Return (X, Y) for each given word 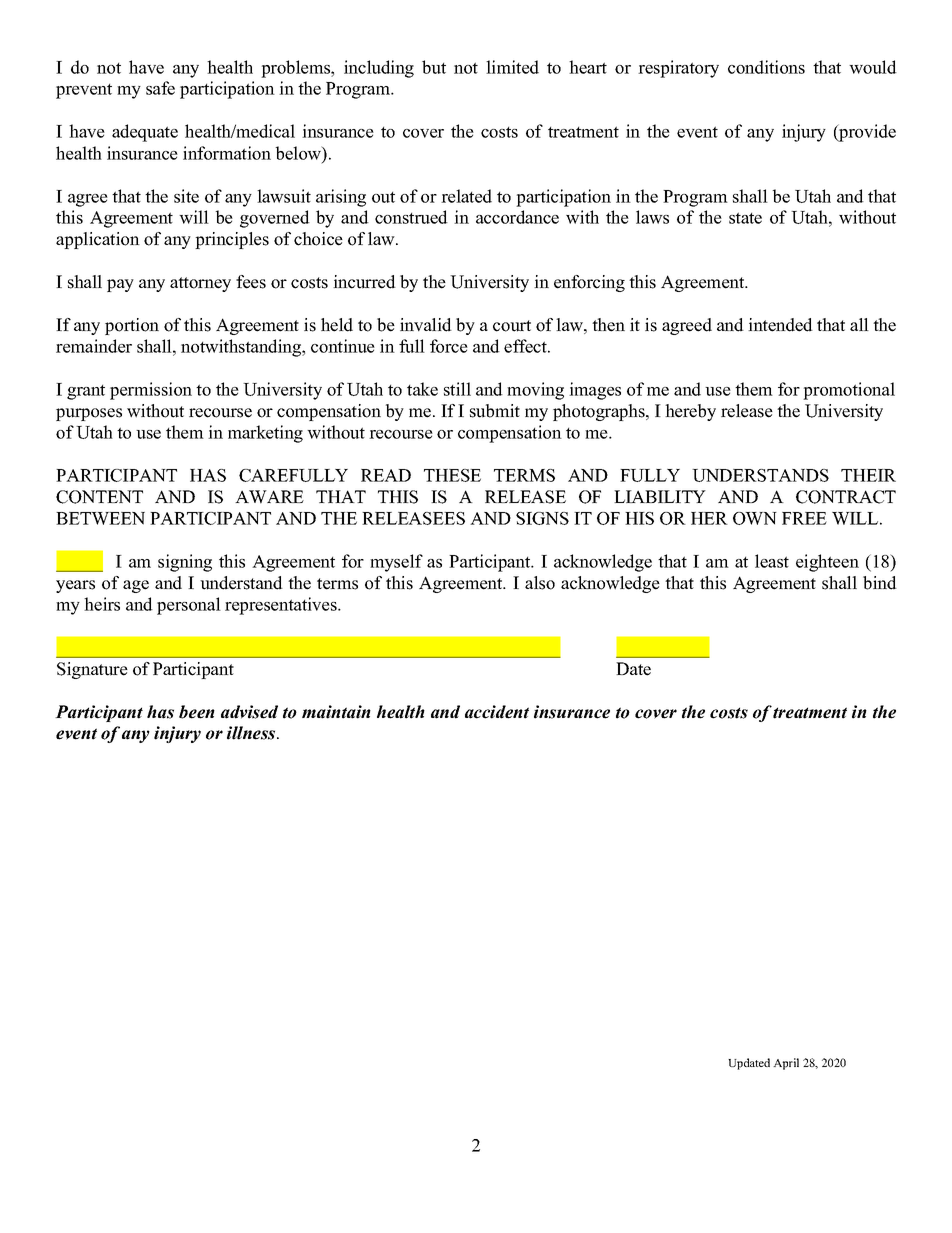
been (197, 712)
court (512, 326)
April (786, 1064)
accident (497, 712)
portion (132, 326)
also (540, 583)
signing (185, 563)
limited (512, 67)
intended (780, 325)
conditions (766, 67)
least (772, 561)
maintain (336, 712)
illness (252, 733)
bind (880, 583)
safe (160, 88)
